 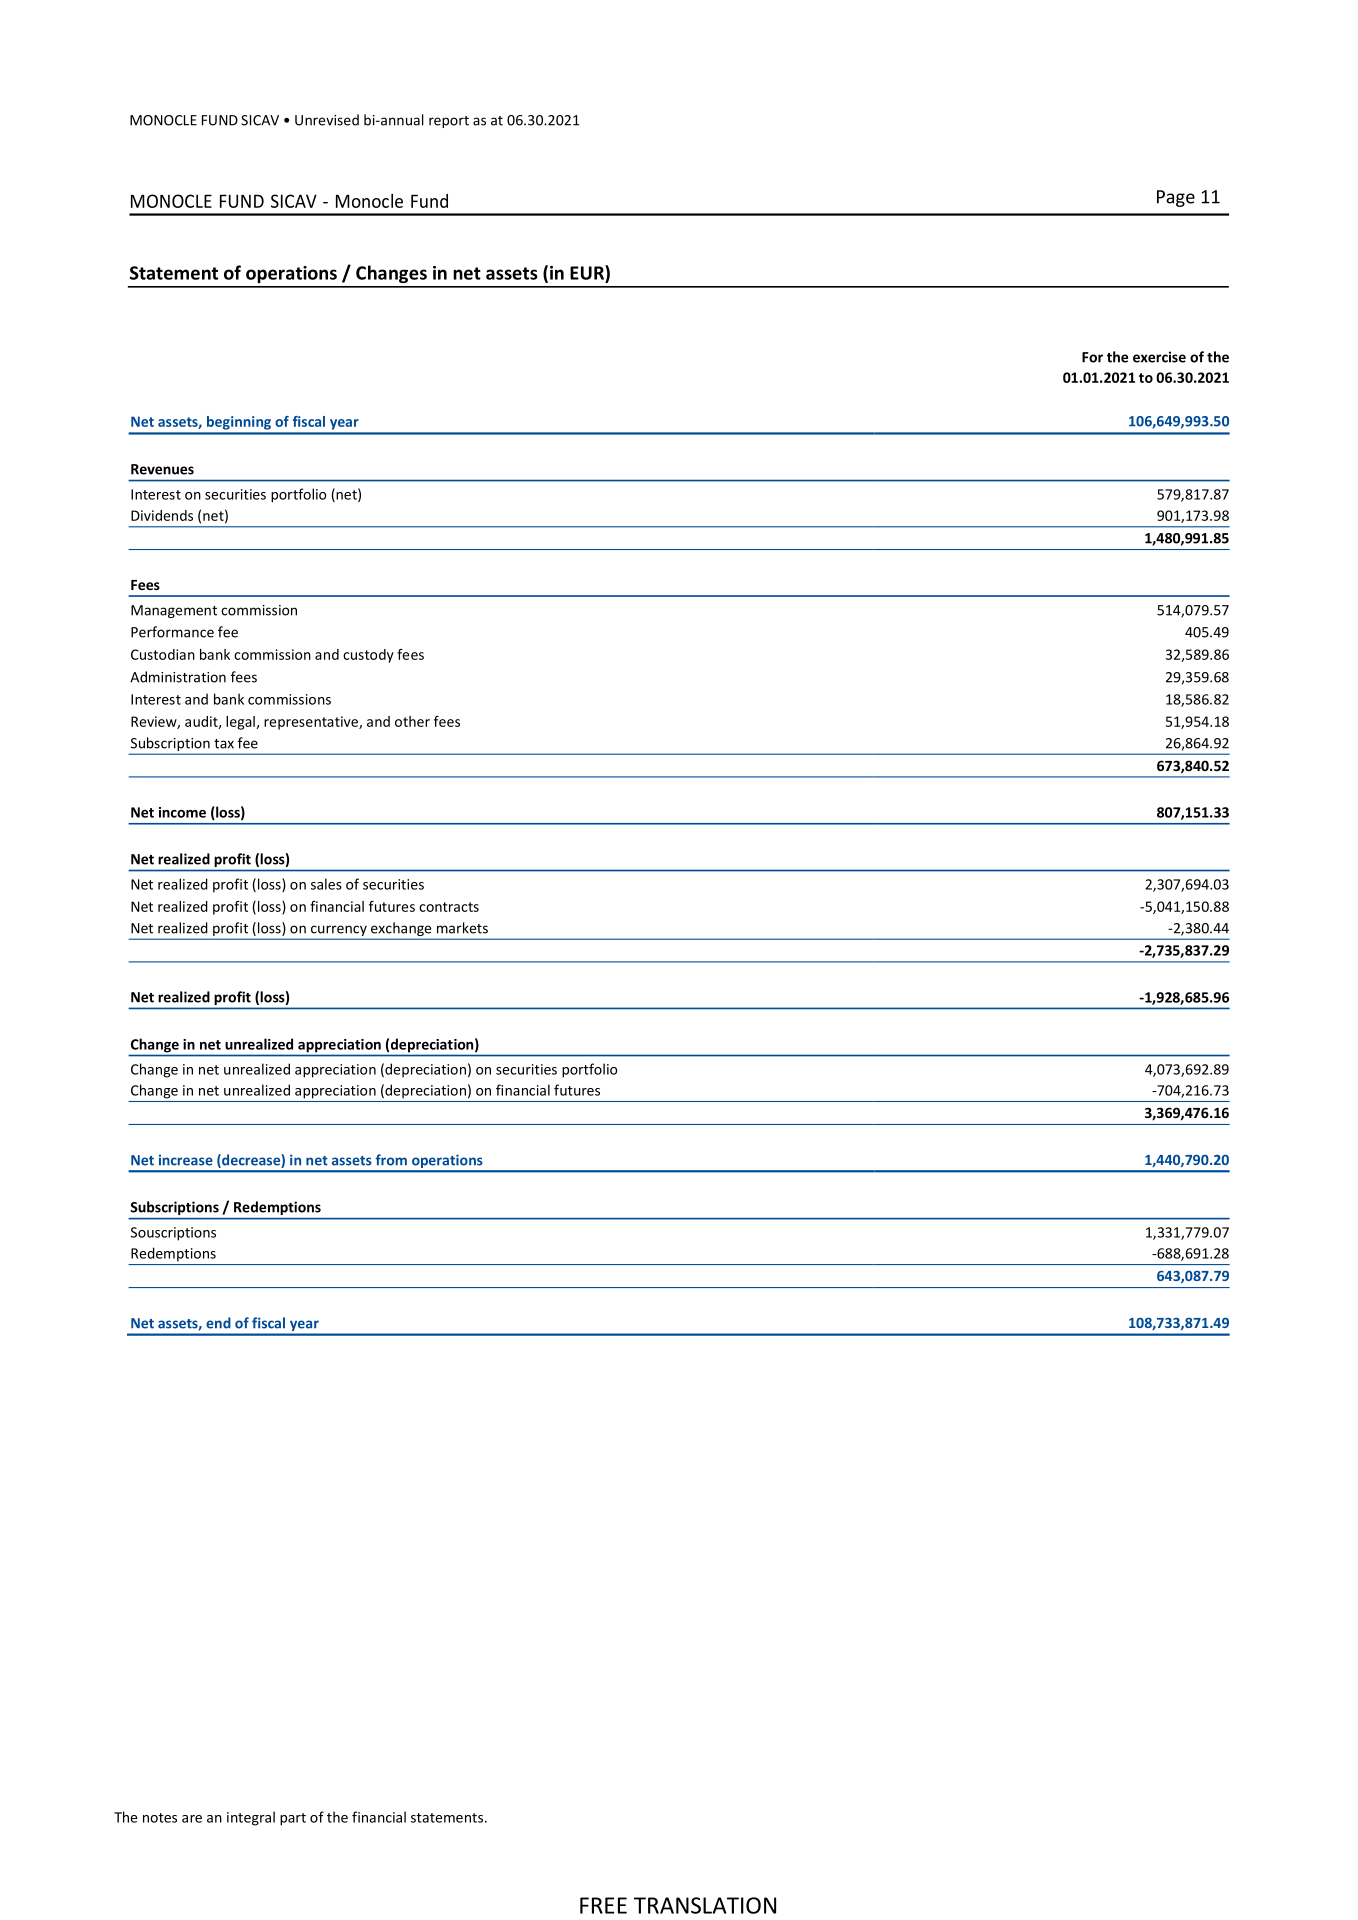 I want to click on from, so click(x=391, y=1160).
